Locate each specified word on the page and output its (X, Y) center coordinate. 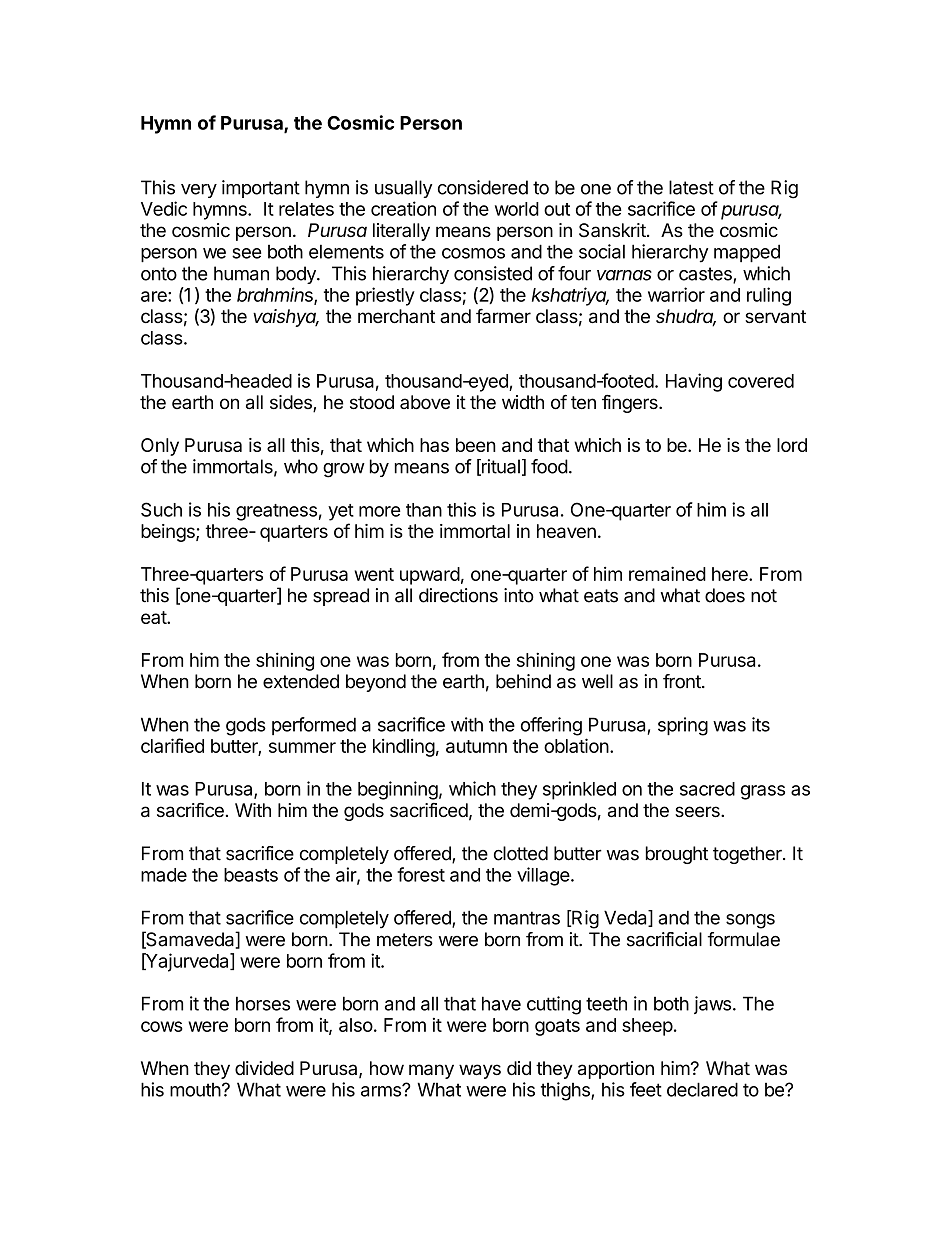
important (261, 189)
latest (691, 187)
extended (301, 681)
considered (483, 187)
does (725, 595)
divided (264, 1068)
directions (458, 595)
